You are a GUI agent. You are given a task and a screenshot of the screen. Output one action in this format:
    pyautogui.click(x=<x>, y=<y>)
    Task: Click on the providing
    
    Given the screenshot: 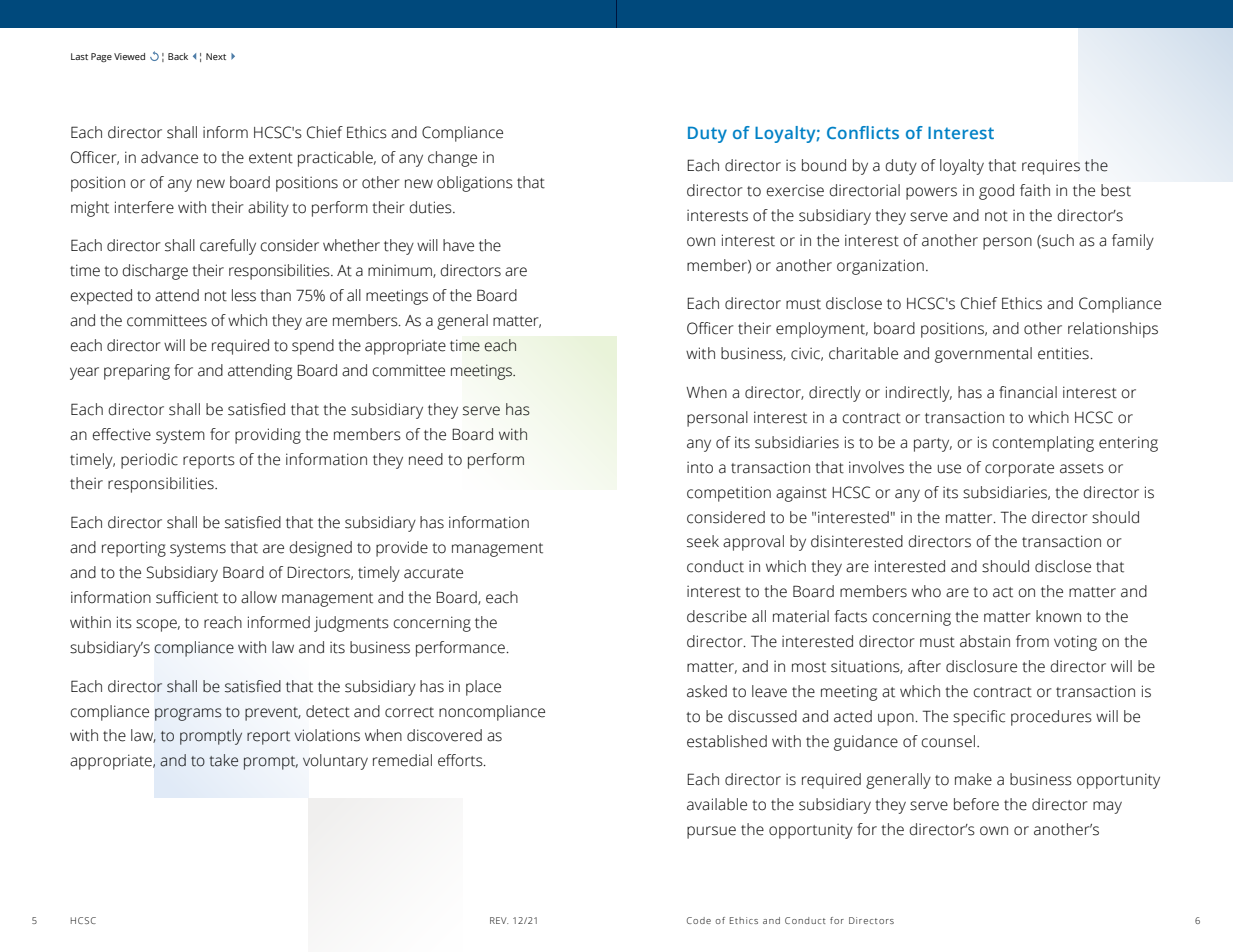 What is the action you would take?
    pyautogui.click(x=268, y=436)
